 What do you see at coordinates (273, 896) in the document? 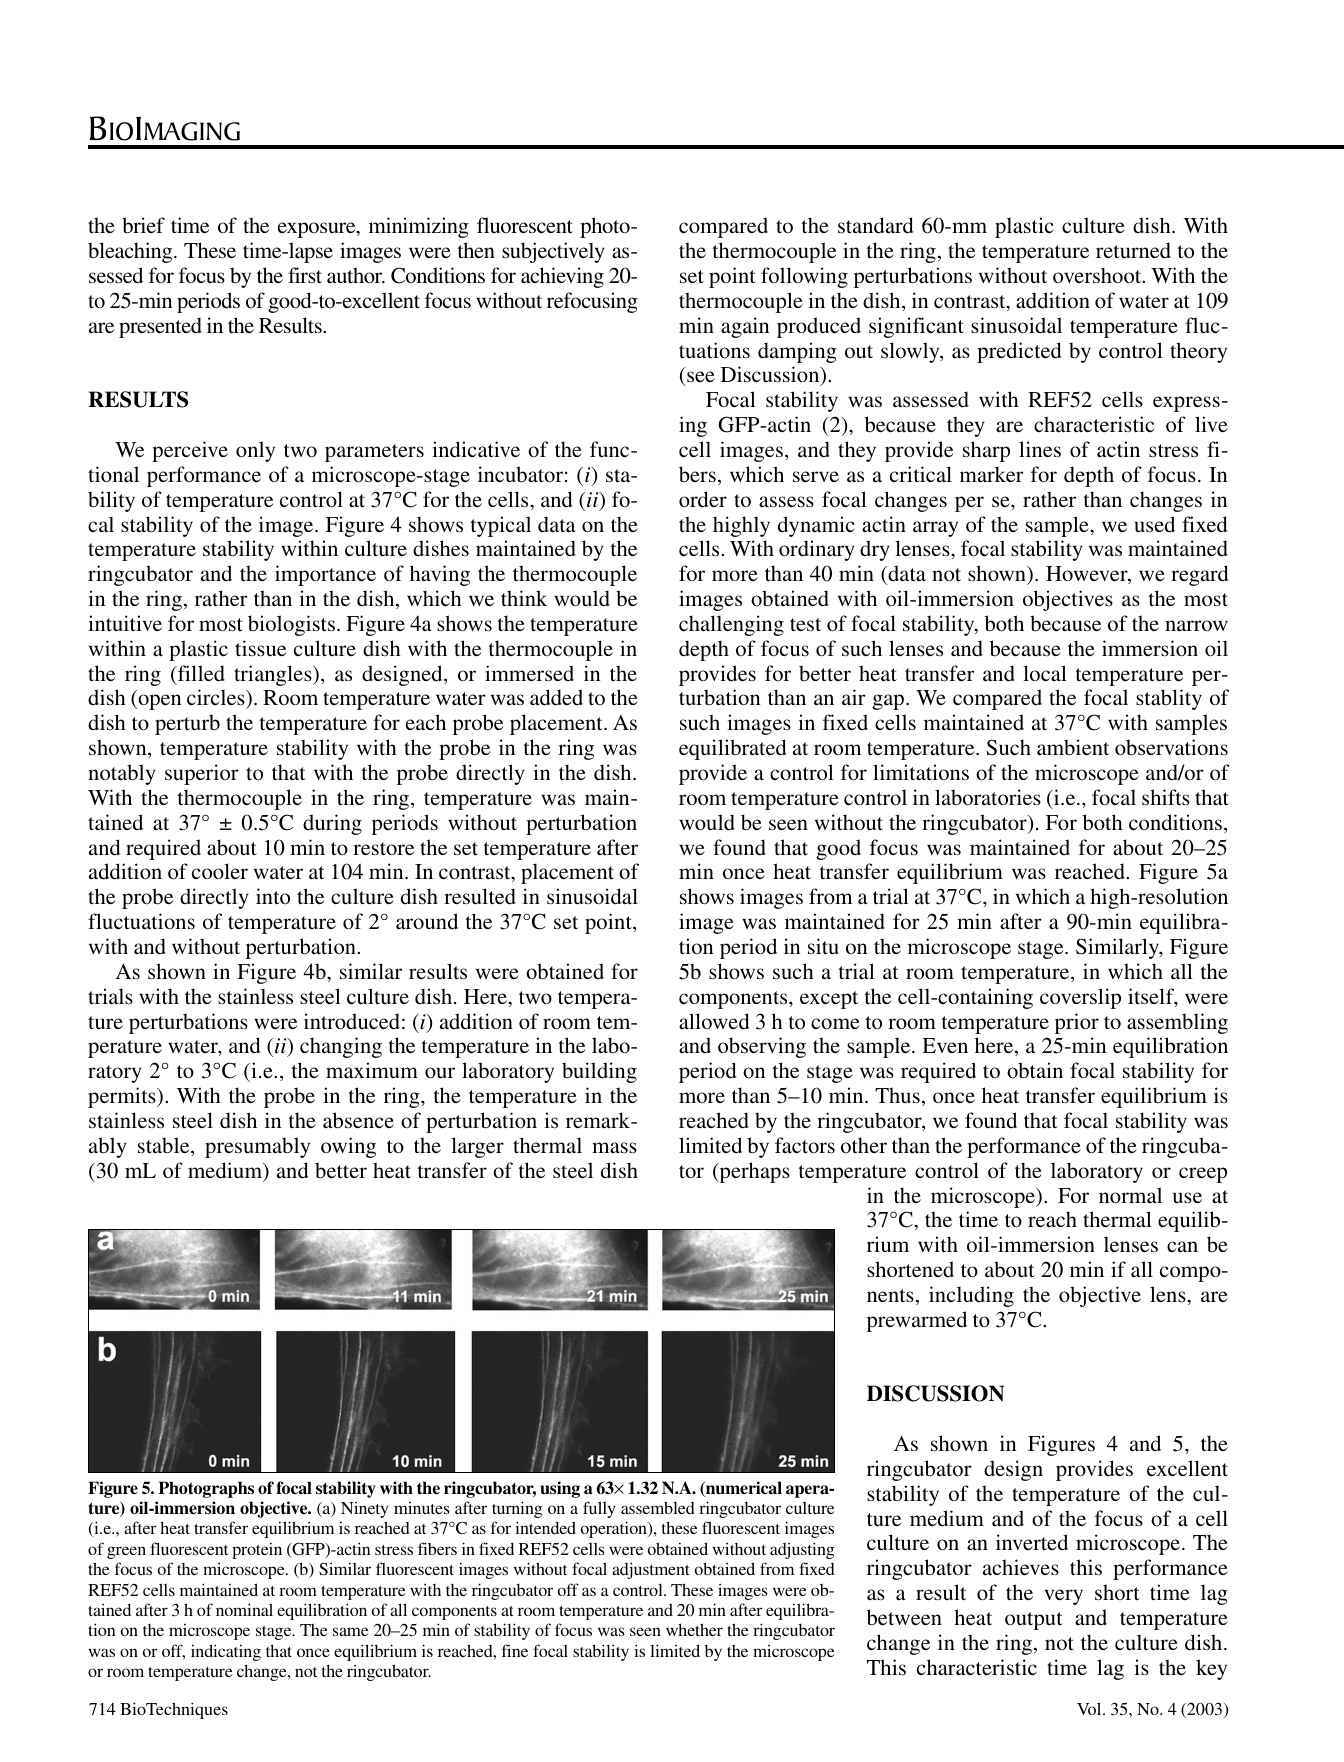
I see `into` at bounding box center [273, 896].
